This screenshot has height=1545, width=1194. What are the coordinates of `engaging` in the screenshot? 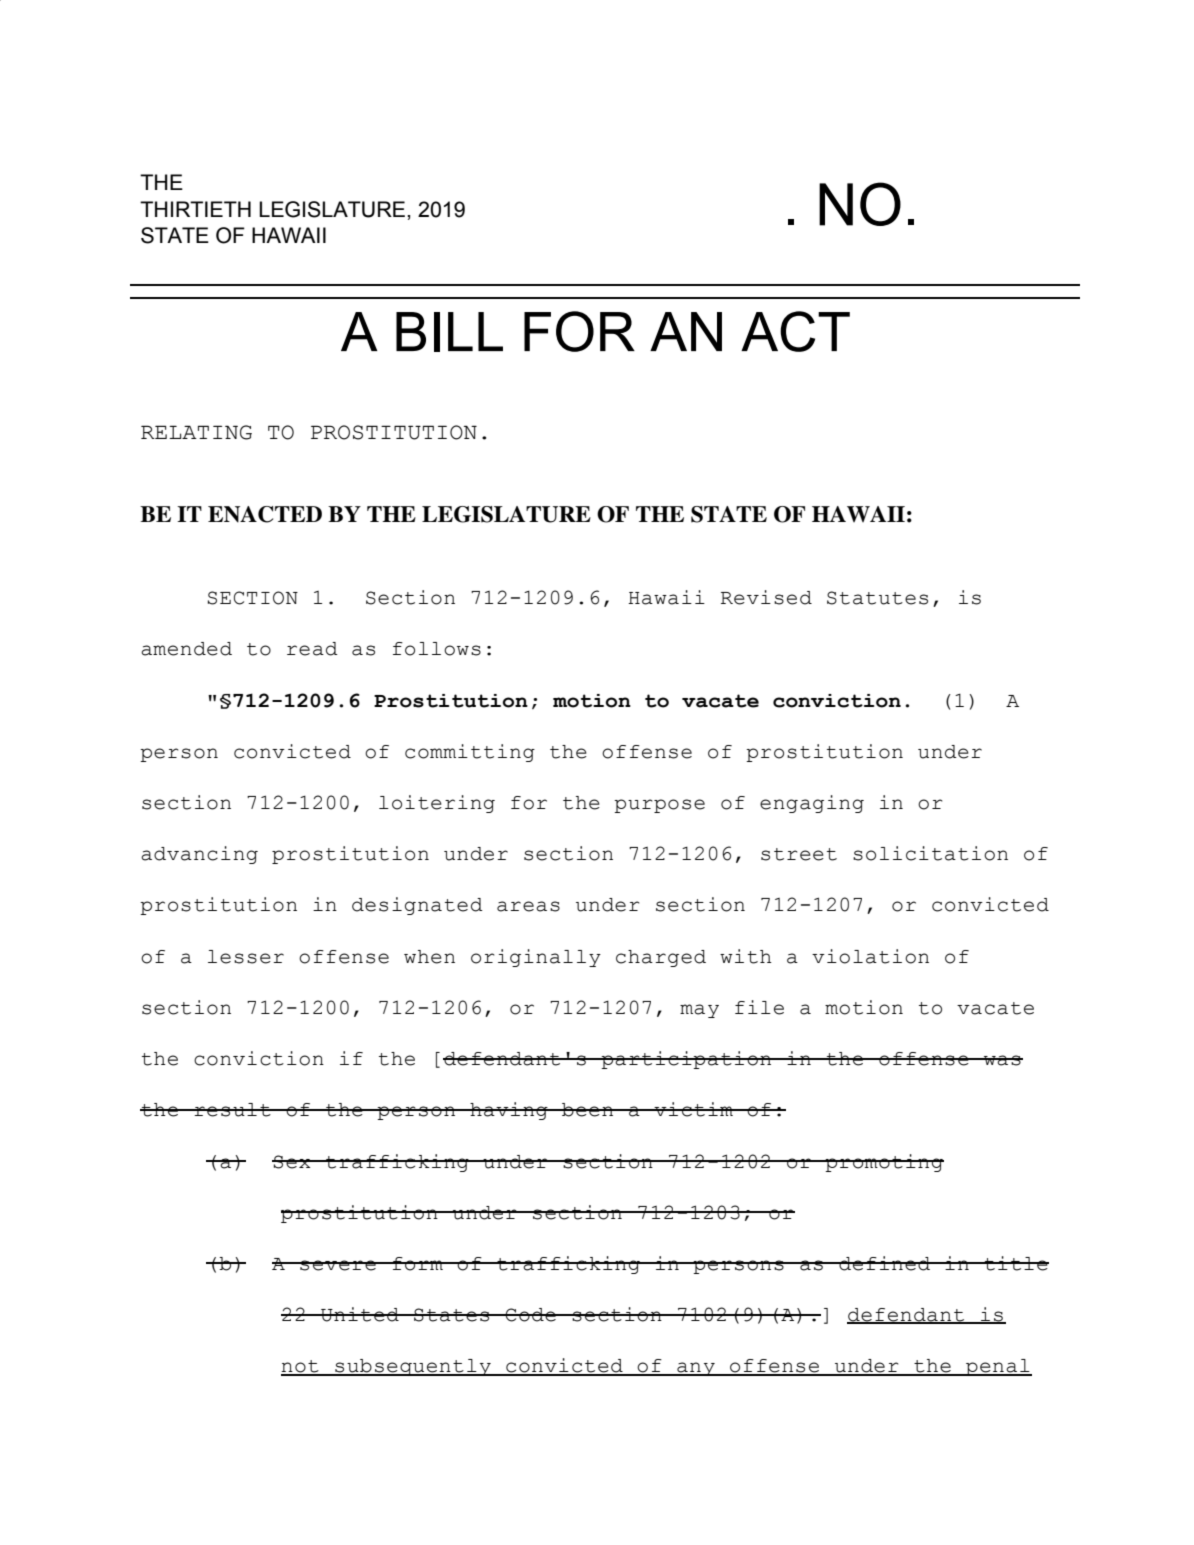 It's located at (812, 804).
